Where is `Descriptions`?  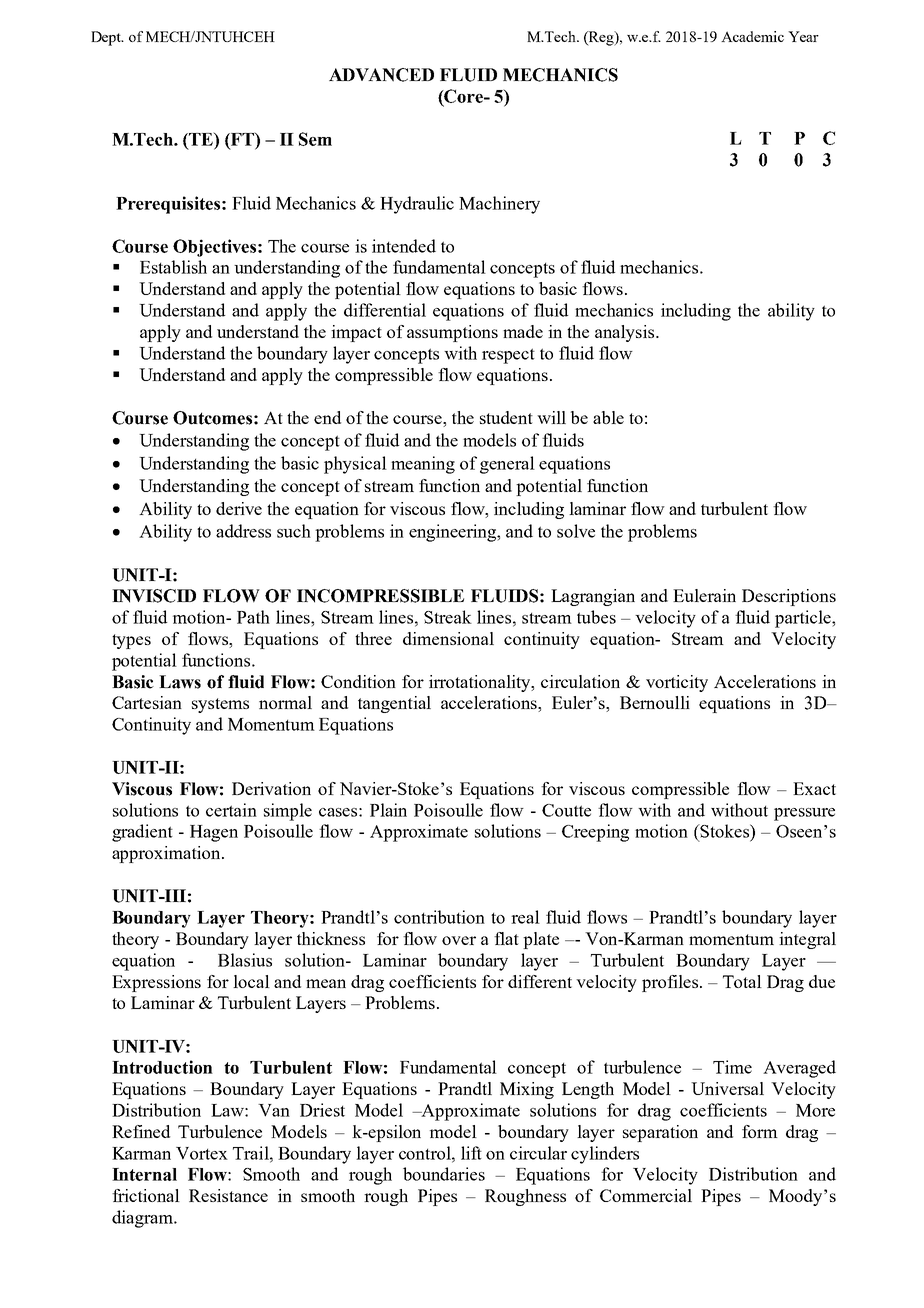
Descriptions is located at coordinates (789, 597).
